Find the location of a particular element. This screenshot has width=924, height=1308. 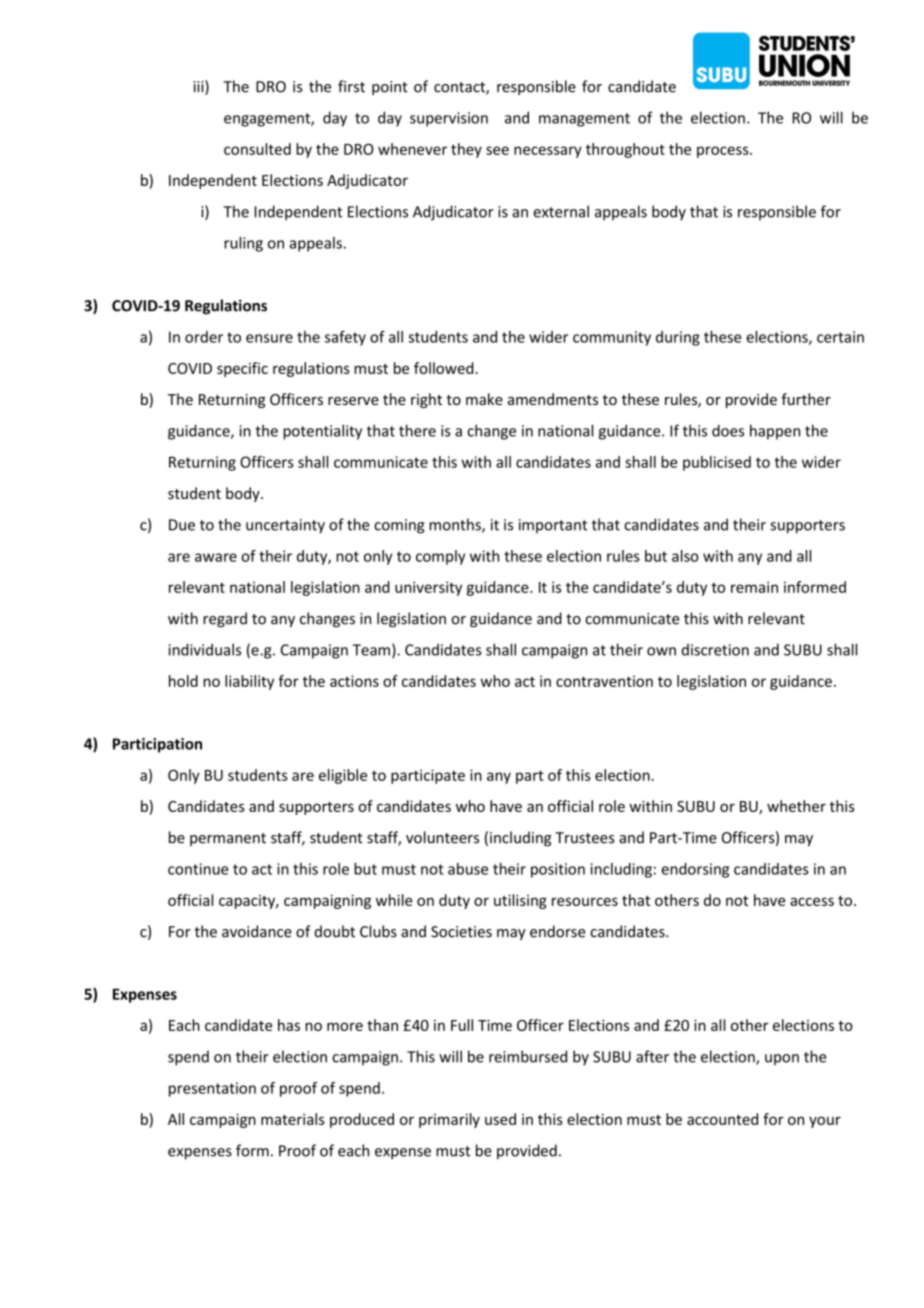

regard is located at coordinates (225, 619).
